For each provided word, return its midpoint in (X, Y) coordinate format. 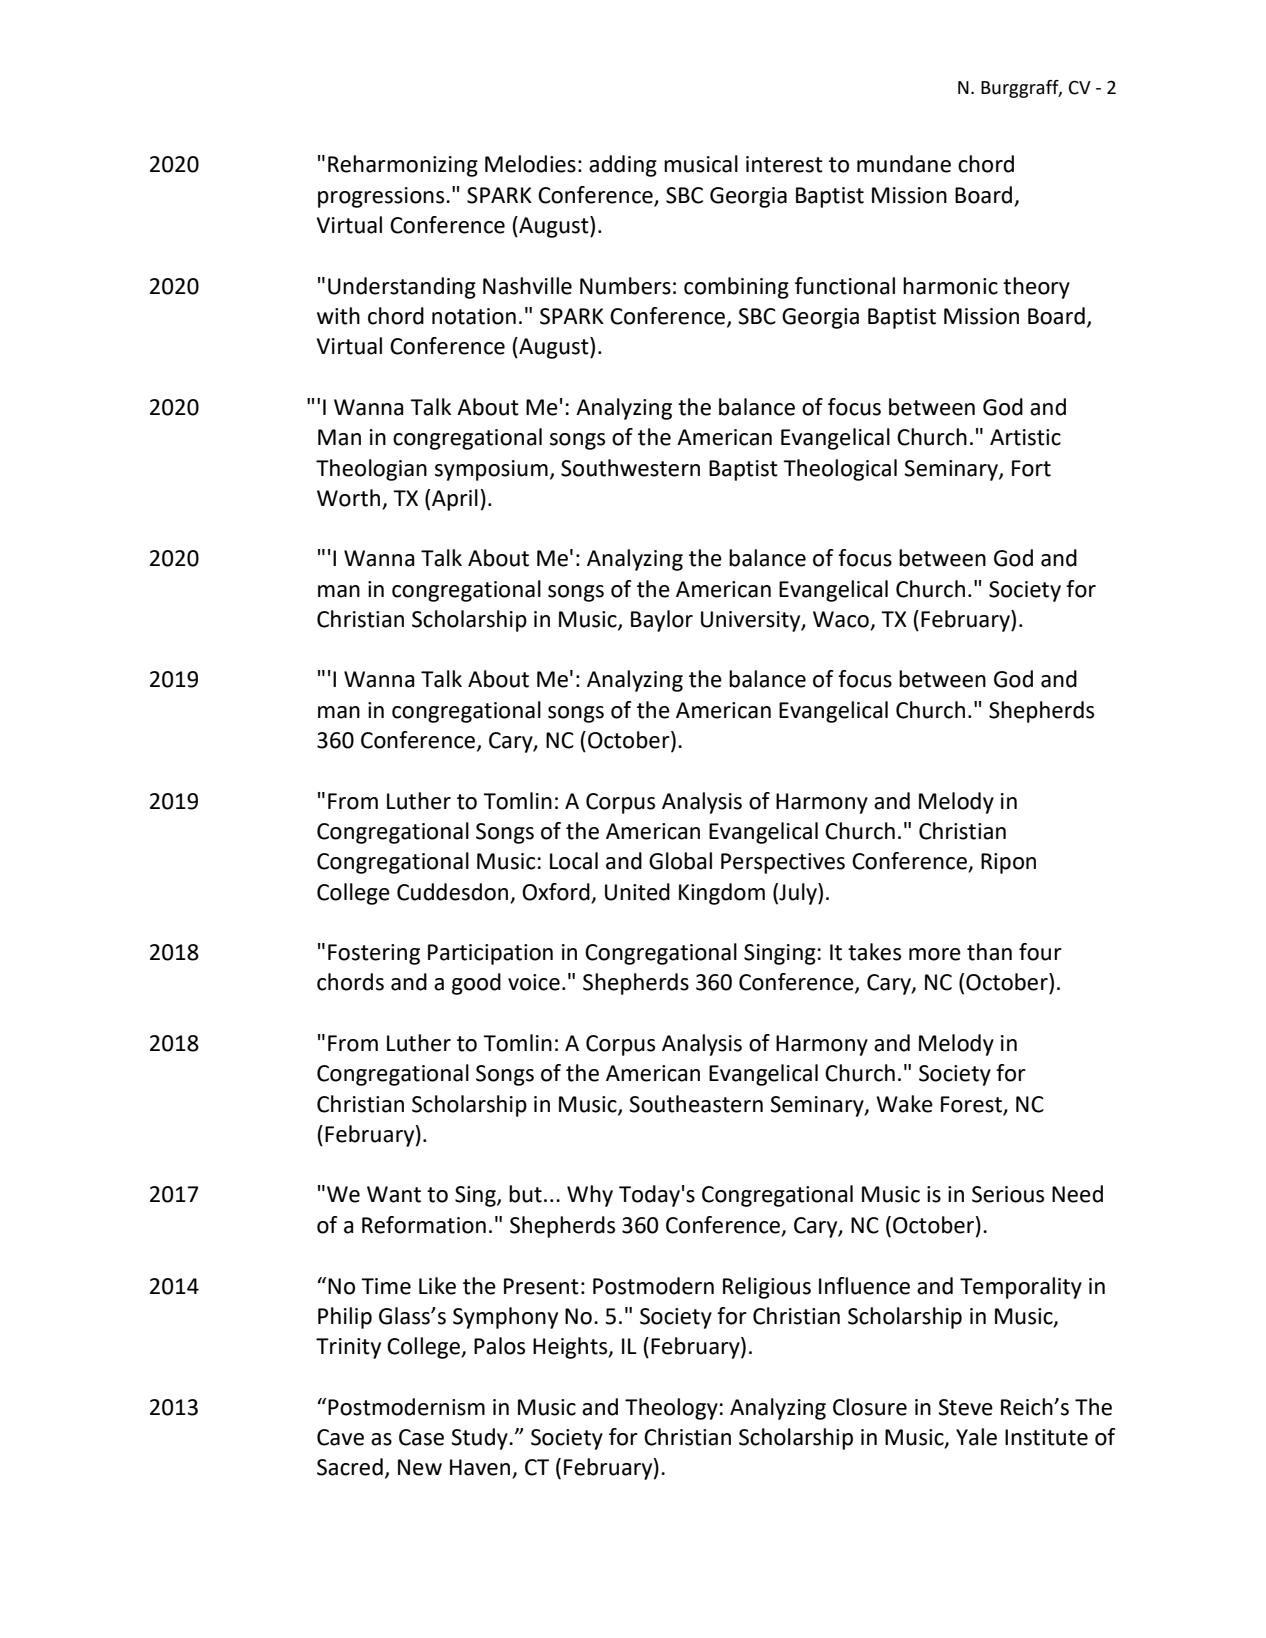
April (455, 500)
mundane (904, 164)
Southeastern (696, 1104)
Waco (842, 620)
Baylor (662, 621)
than (989, 952)
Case (421, 1437)
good (476, 984)
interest (784, 164)
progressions (382, 197)
